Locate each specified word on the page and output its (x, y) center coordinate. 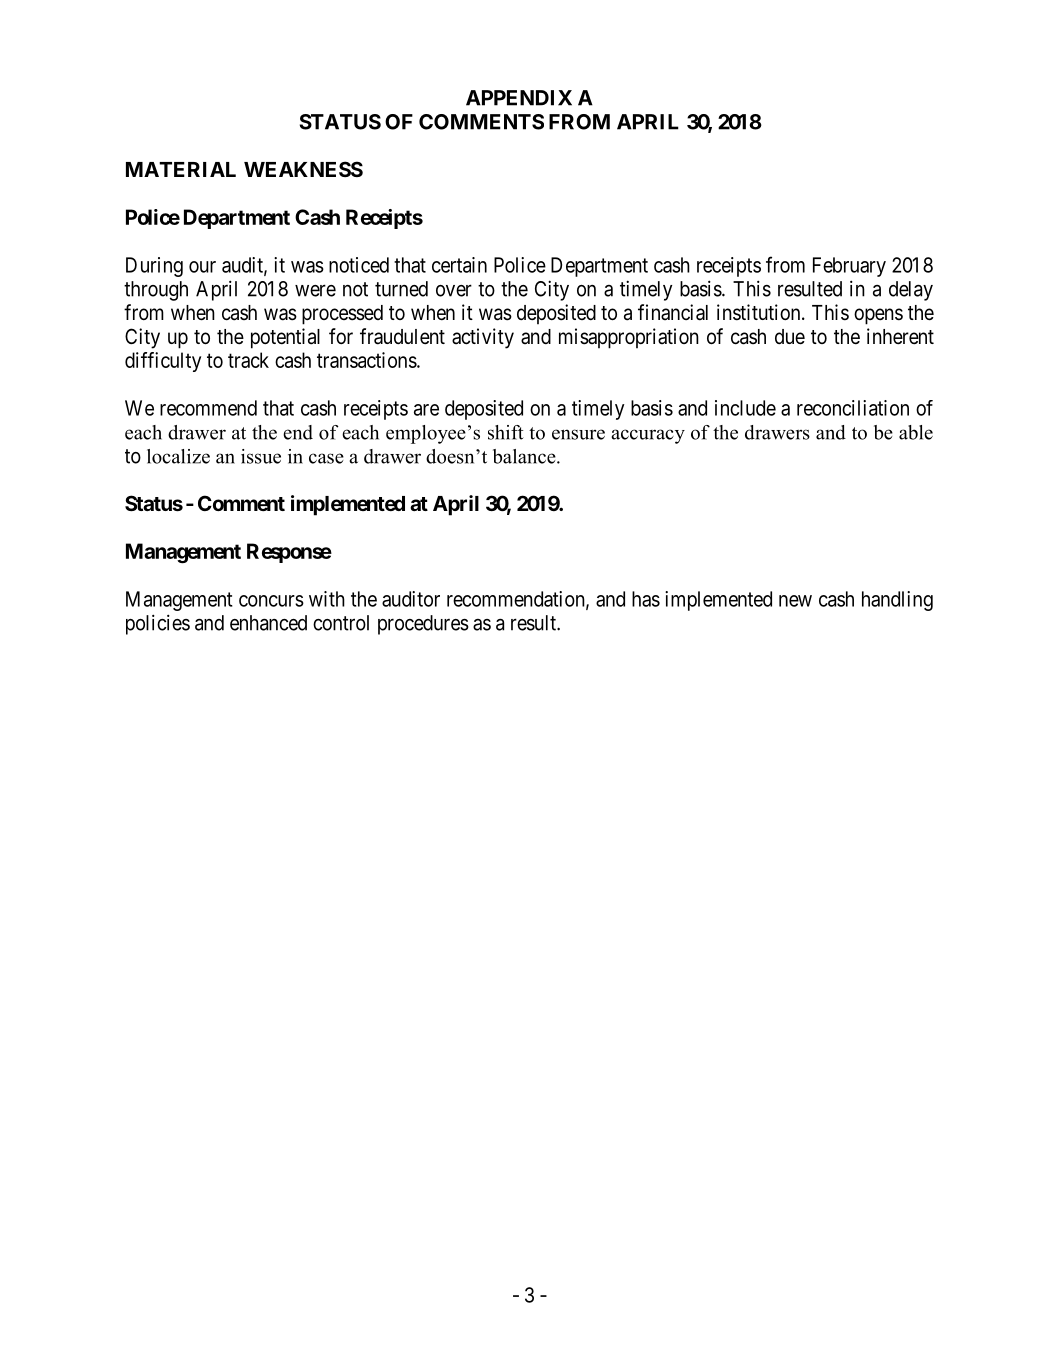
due (790, 337)
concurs (271, 601)
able (916, 432)
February (849, 267)
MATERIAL (181, 169)
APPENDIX (519, 98)
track (248, 360)
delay (911, 291)
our (202, 267)
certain (459, 265)
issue (261, 456)
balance (525, 456)
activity (483, 338)
